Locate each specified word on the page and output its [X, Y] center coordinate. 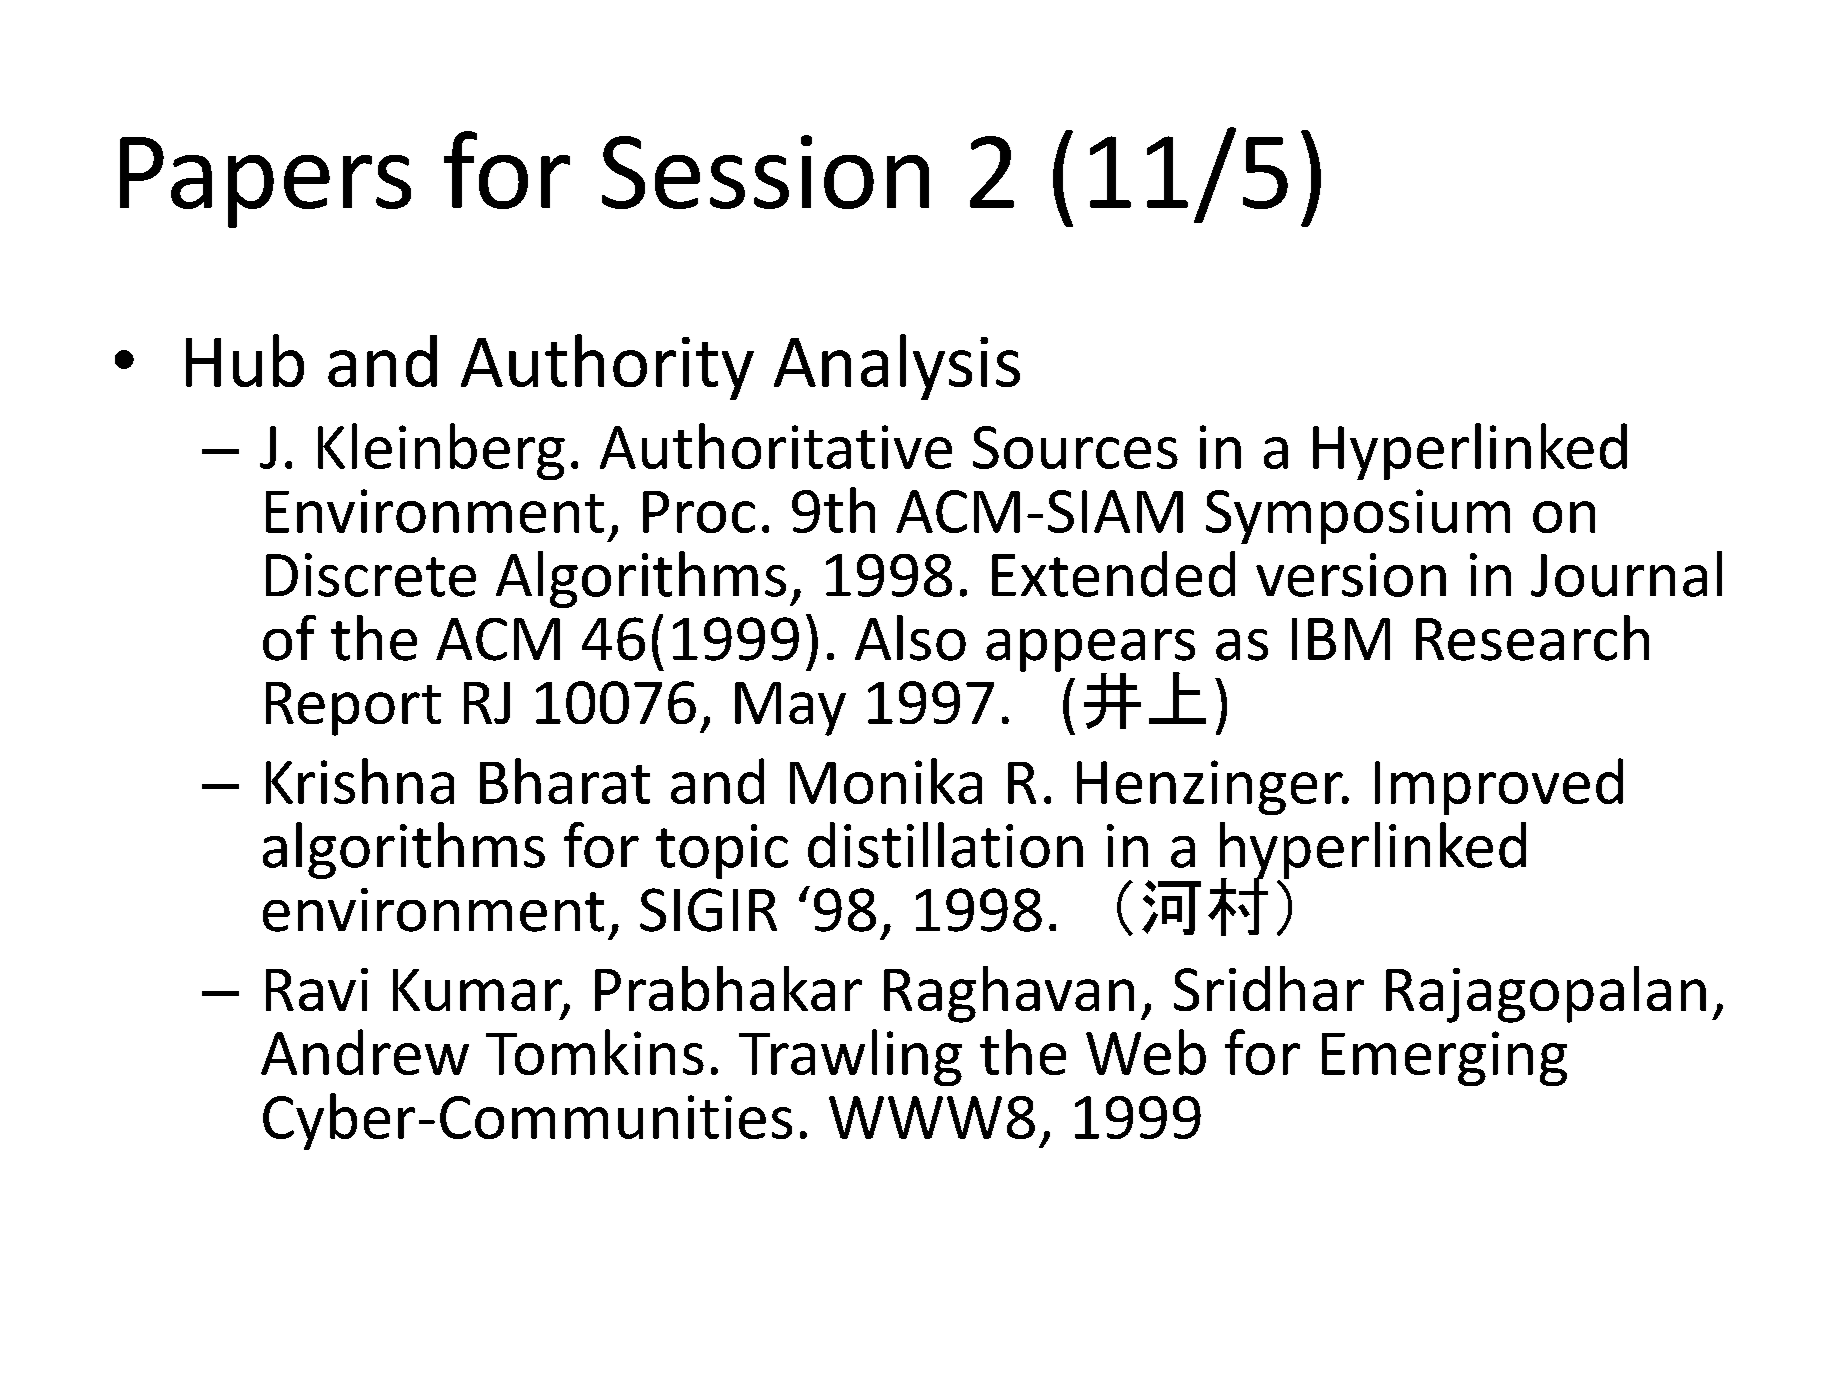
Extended [1113, 574]
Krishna [360, 781]
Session [765, 172]
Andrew [365, 1052]
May [790, 709]
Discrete [371, 575]
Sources [1075, 447]
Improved [1499, 786]
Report [353, 709]
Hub [245, 360]
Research [1532, 638]
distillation [945, 845]
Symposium [1358, 516]
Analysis [897, 367]
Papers [265, 182]
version [1351, 575]
